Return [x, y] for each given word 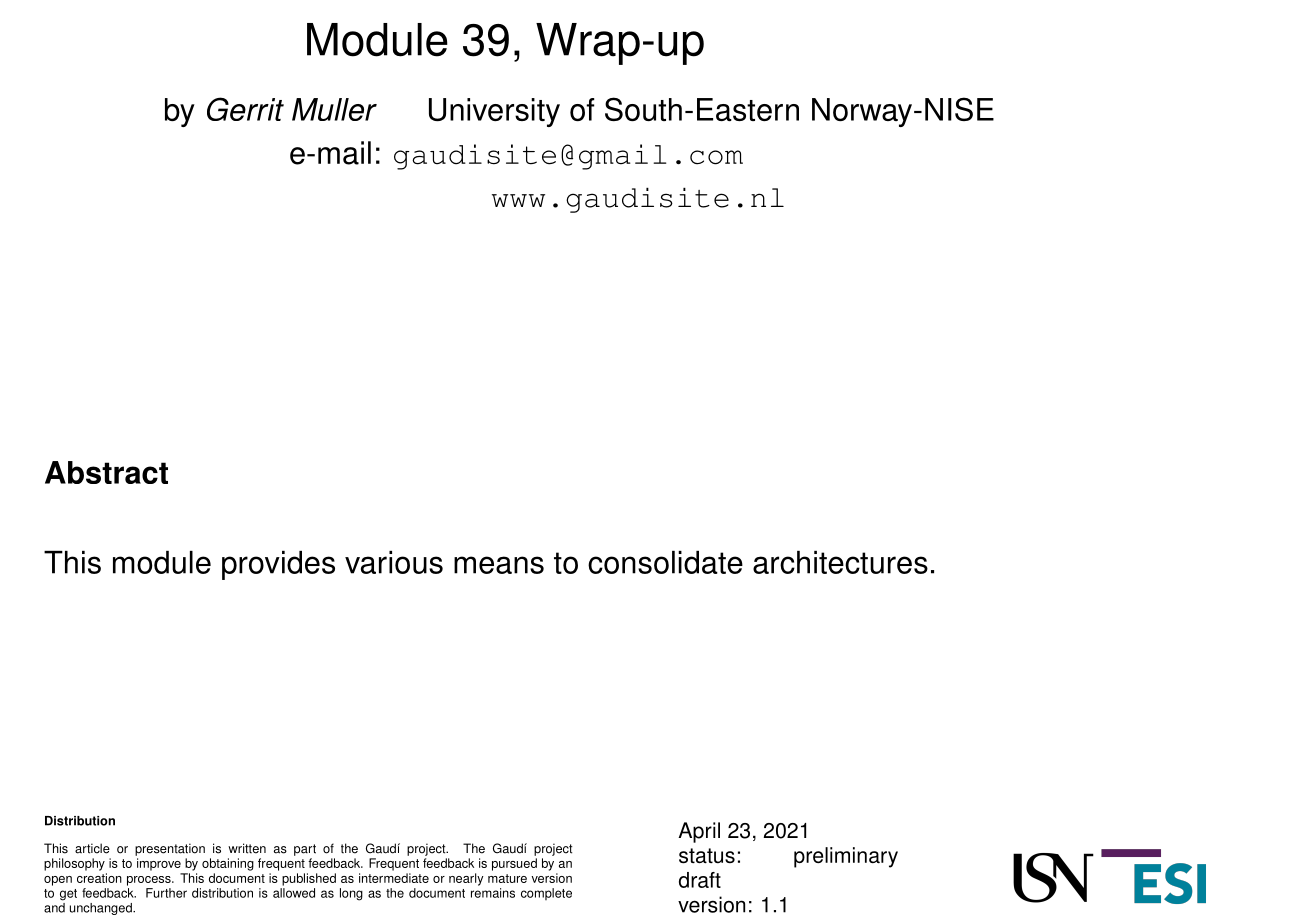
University [494, 112]
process [150, 881]
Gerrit [245, 109]
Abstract [106, 472]
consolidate [665, 562]
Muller [334, 109]
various [394, 562]
